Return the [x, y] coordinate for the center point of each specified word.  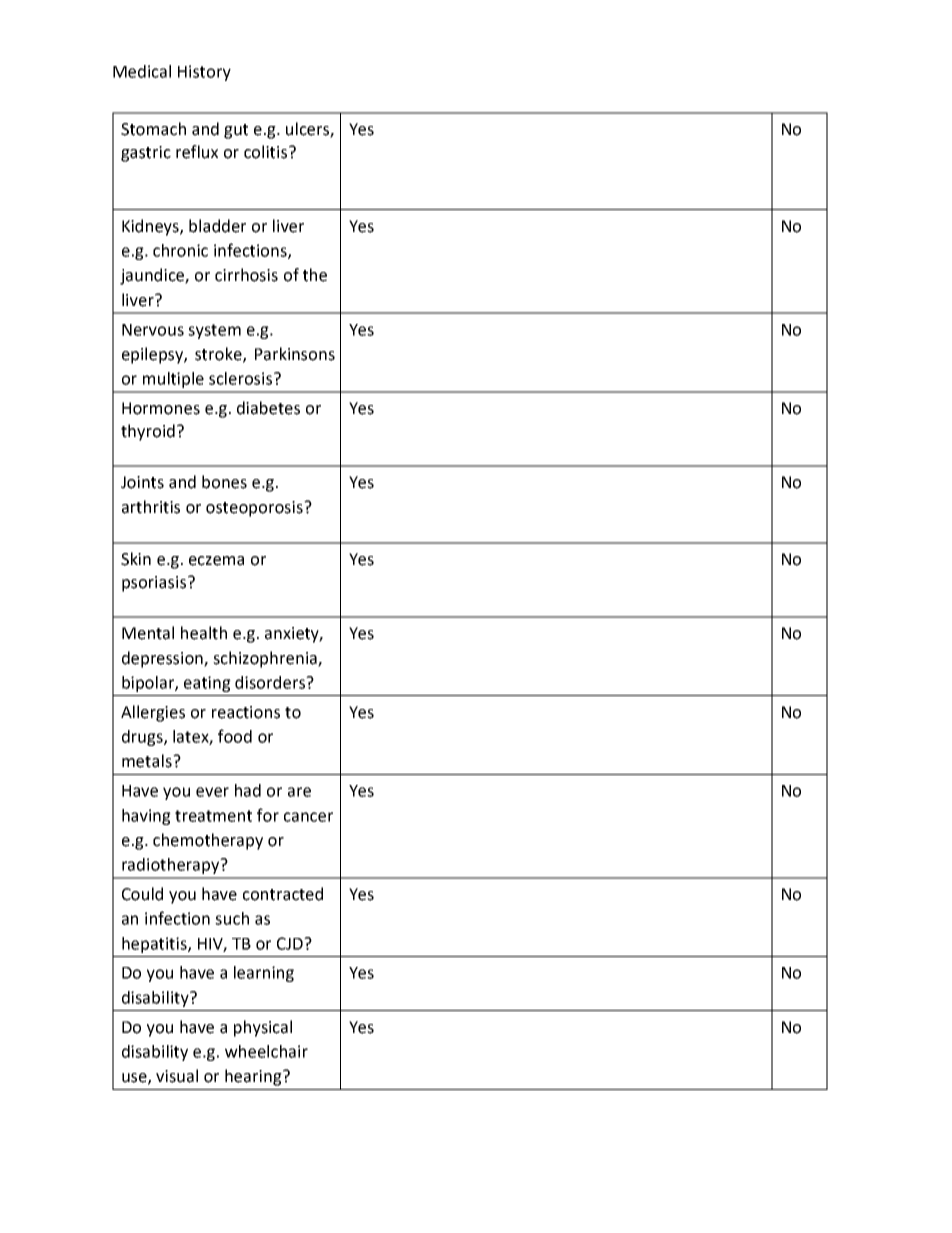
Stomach [153, 129]
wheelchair [266, 1051]
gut [236, 131]
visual [177, 1076]
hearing [254, 1077]
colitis [267, 152]
